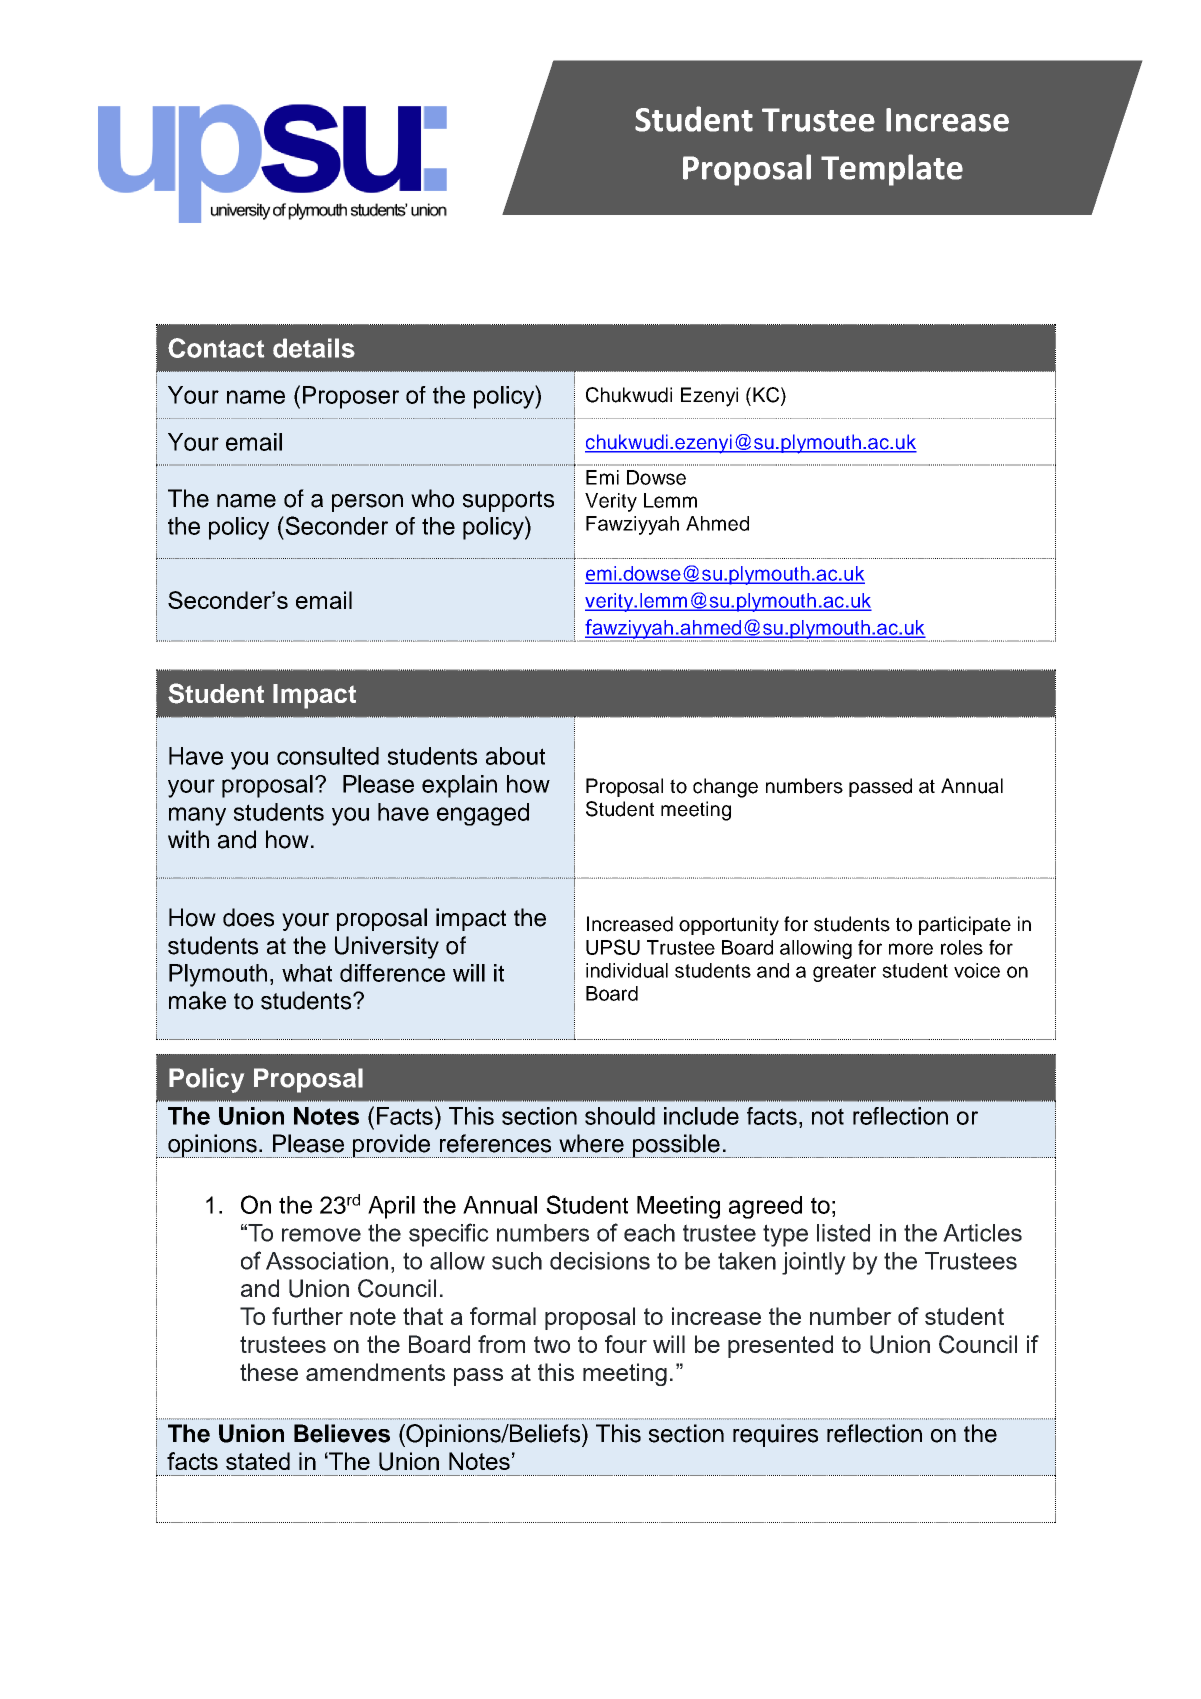 The width and height of the document is (1201, 1699). I want to click on stated, so click(258, 1461).
